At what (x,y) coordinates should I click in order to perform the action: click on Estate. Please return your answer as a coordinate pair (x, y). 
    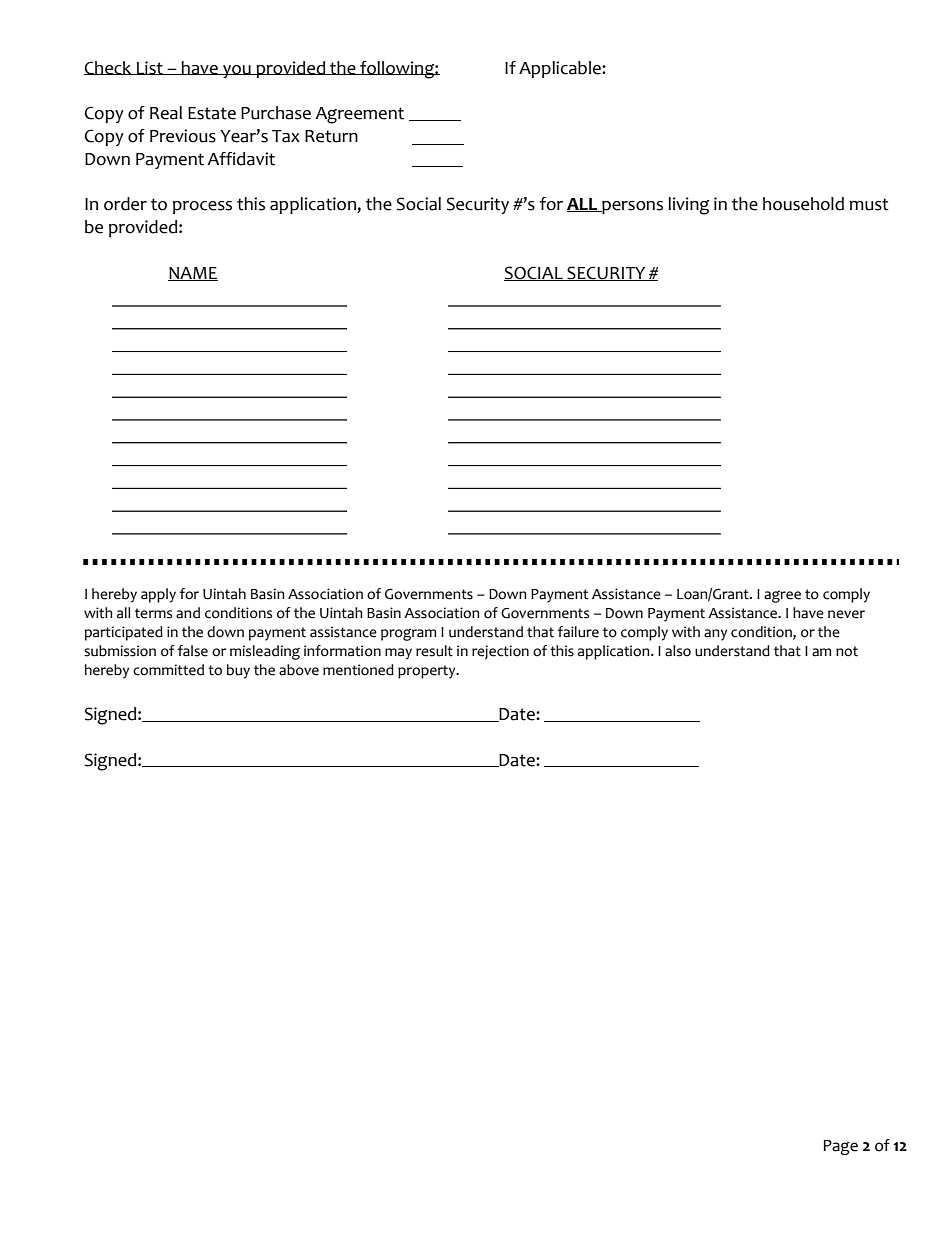
    Looking at the image, I should click on (212, 113).
